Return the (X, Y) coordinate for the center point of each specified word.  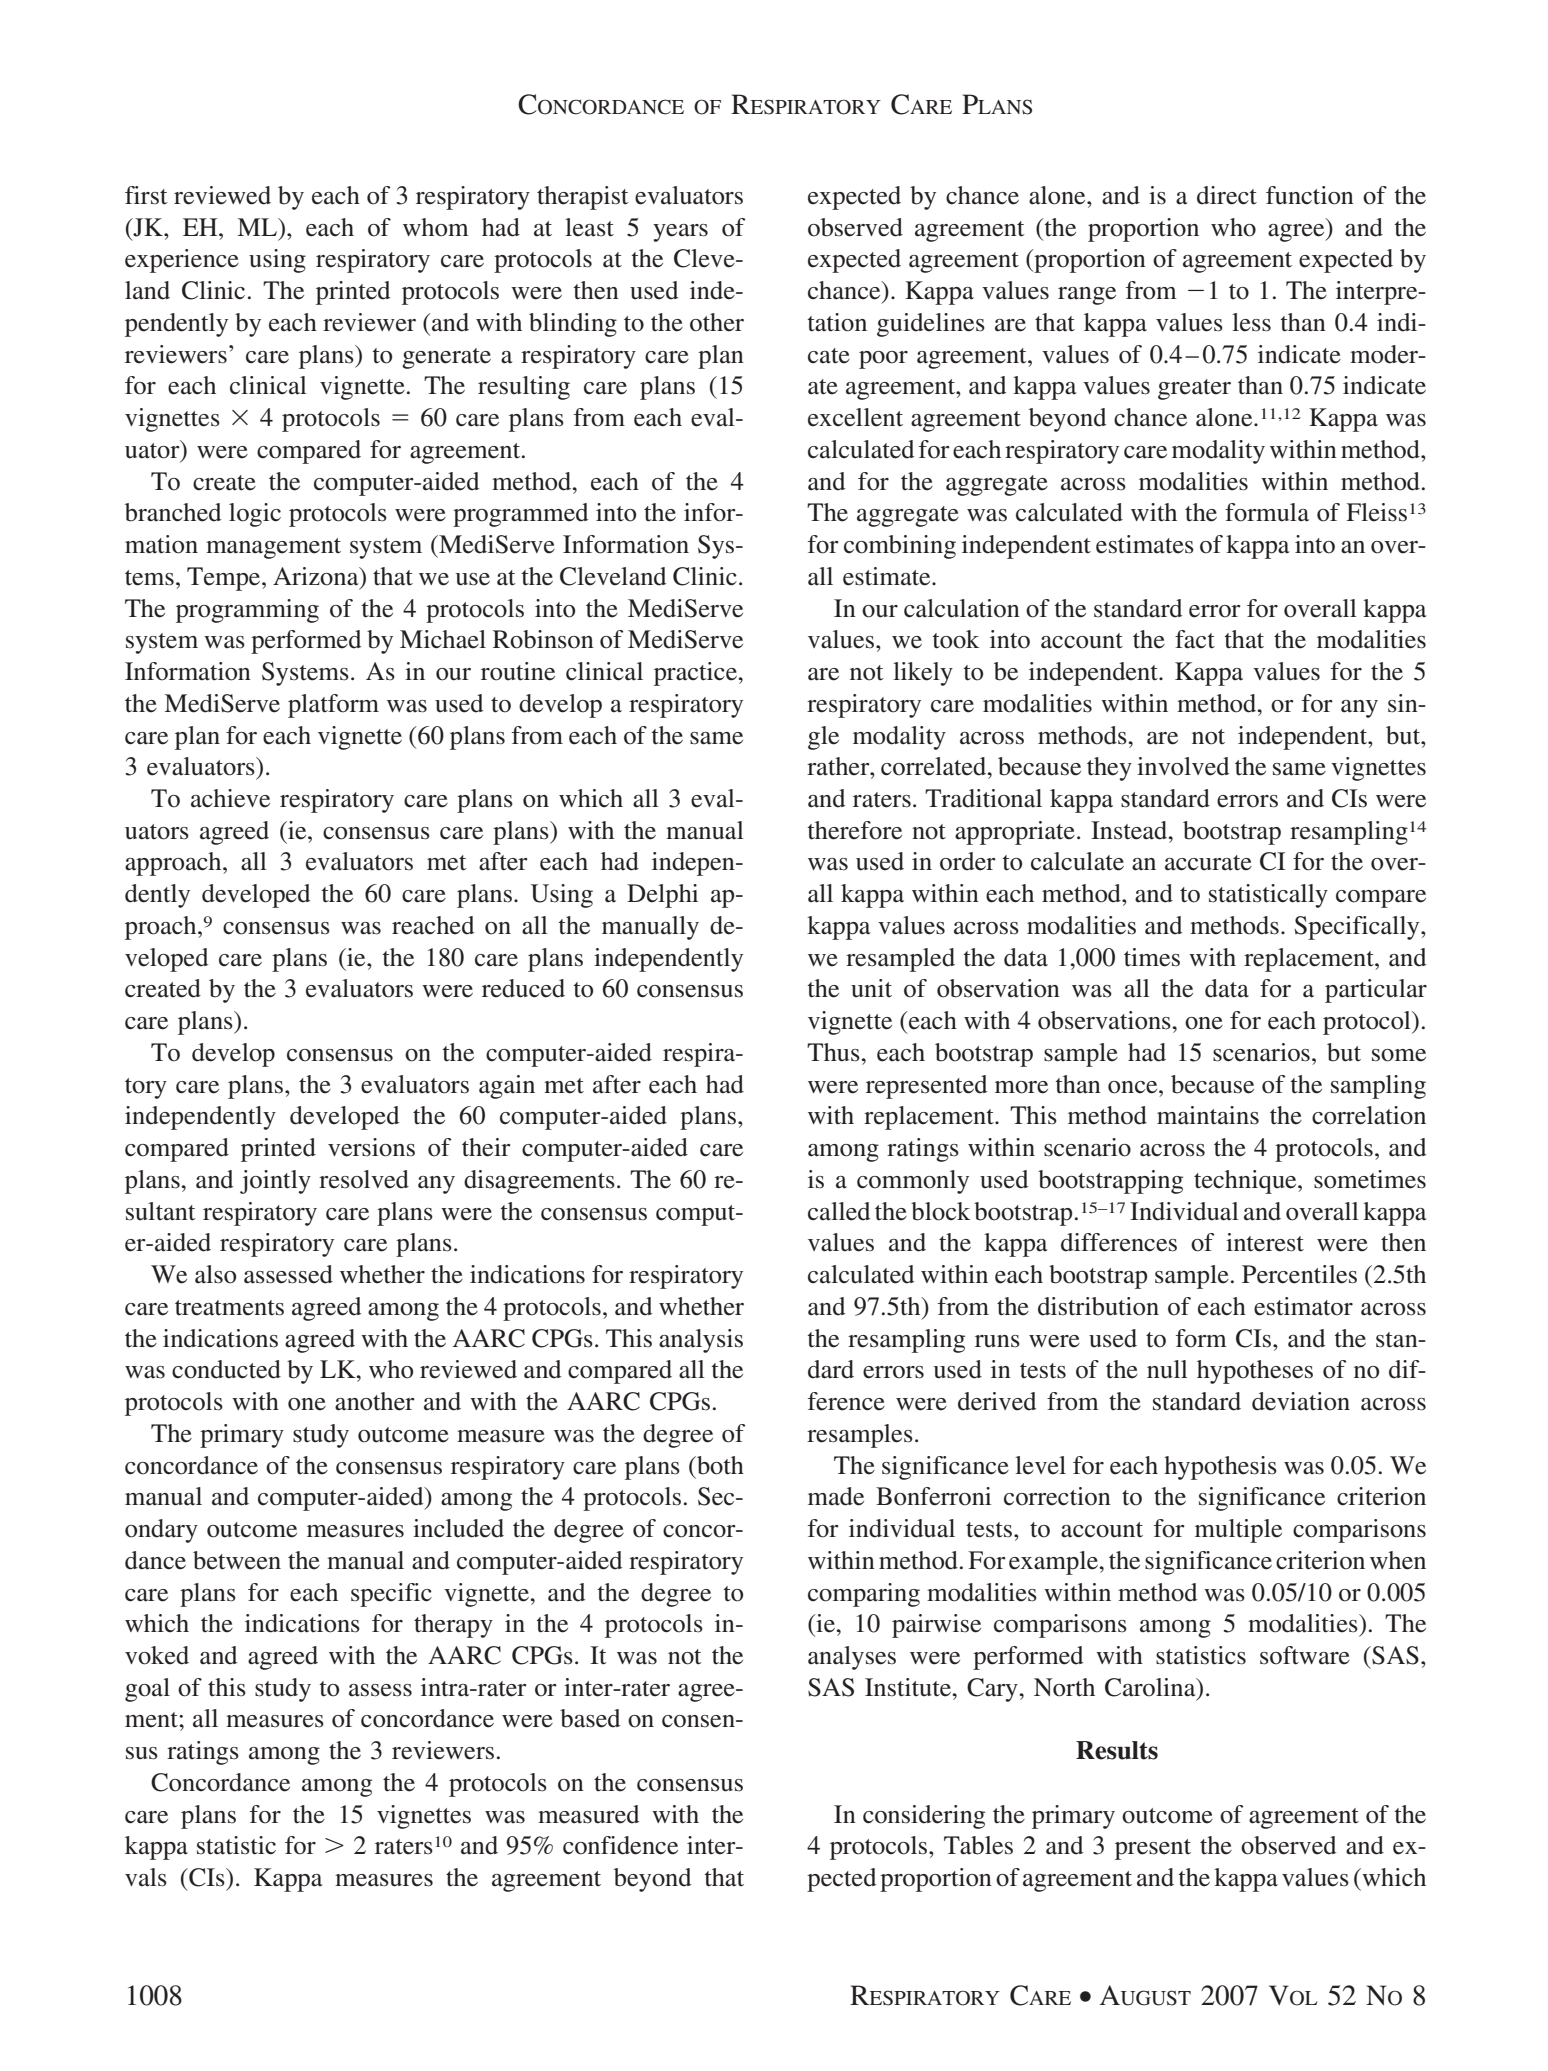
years (680, 233)
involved (1183, 766)
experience (182, 261)
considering (924, 1817)
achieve (230, 798)
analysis (701, 1341)
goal (147, 1690)
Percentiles (1299, 1274)
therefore (855, 830)
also (215, 1274)
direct (1227, 195)
